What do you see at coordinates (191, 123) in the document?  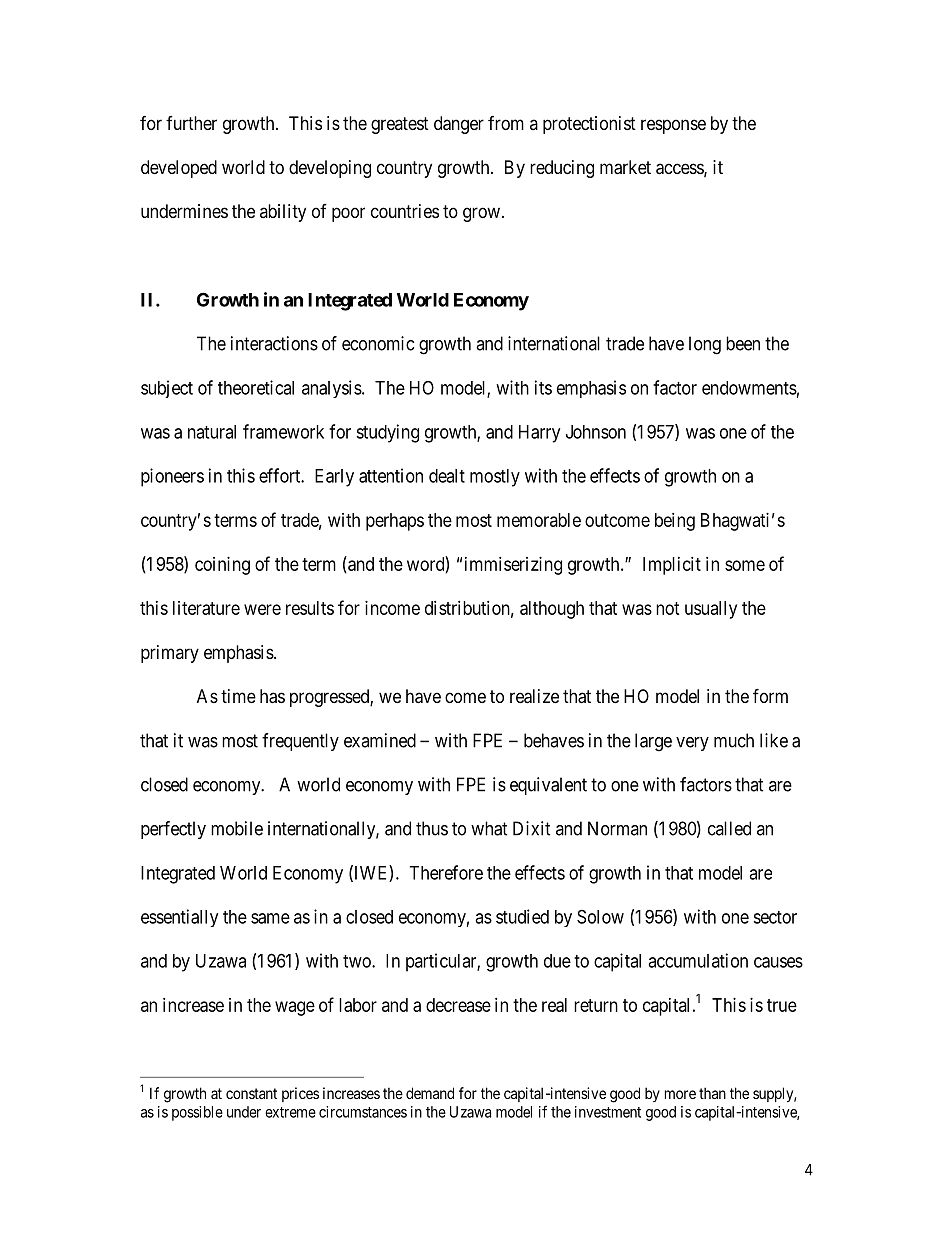 I see `further` at bounding box center [191, 123].
